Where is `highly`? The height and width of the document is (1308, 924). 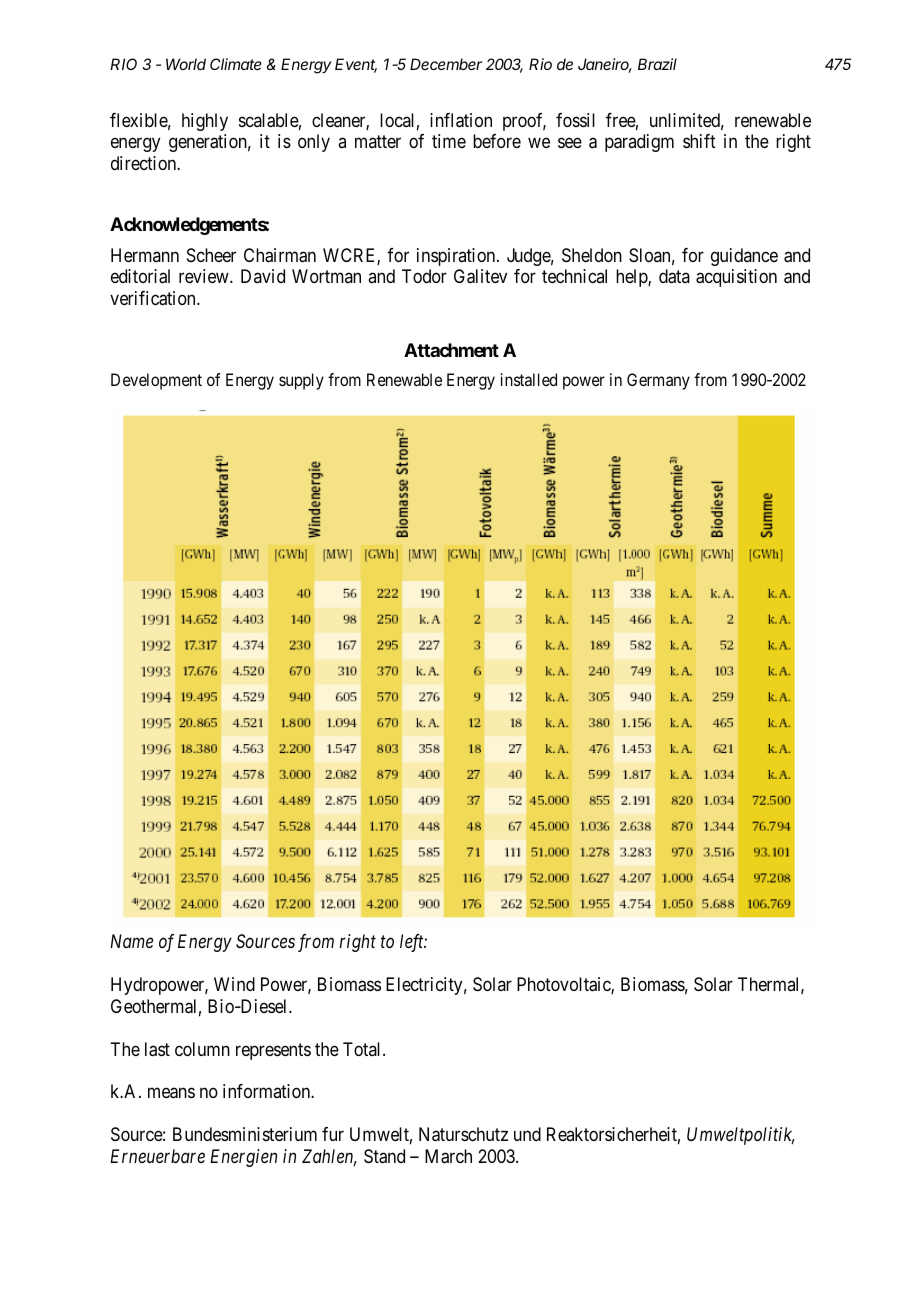 highly is located at coordinates (205, 122).
